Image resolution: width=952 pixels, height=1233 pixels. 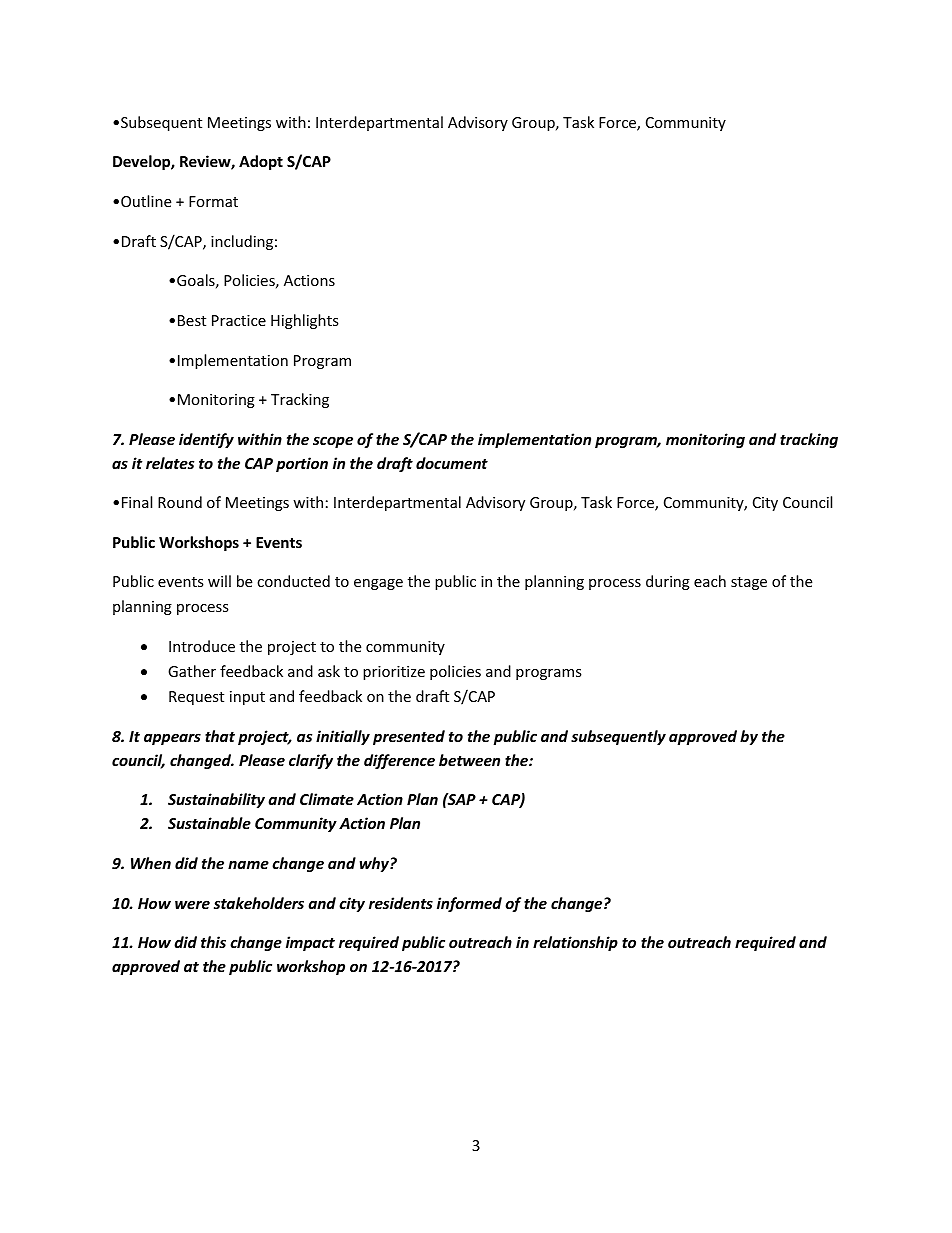 I want to click on relationship, so click(x=575, y=943).
